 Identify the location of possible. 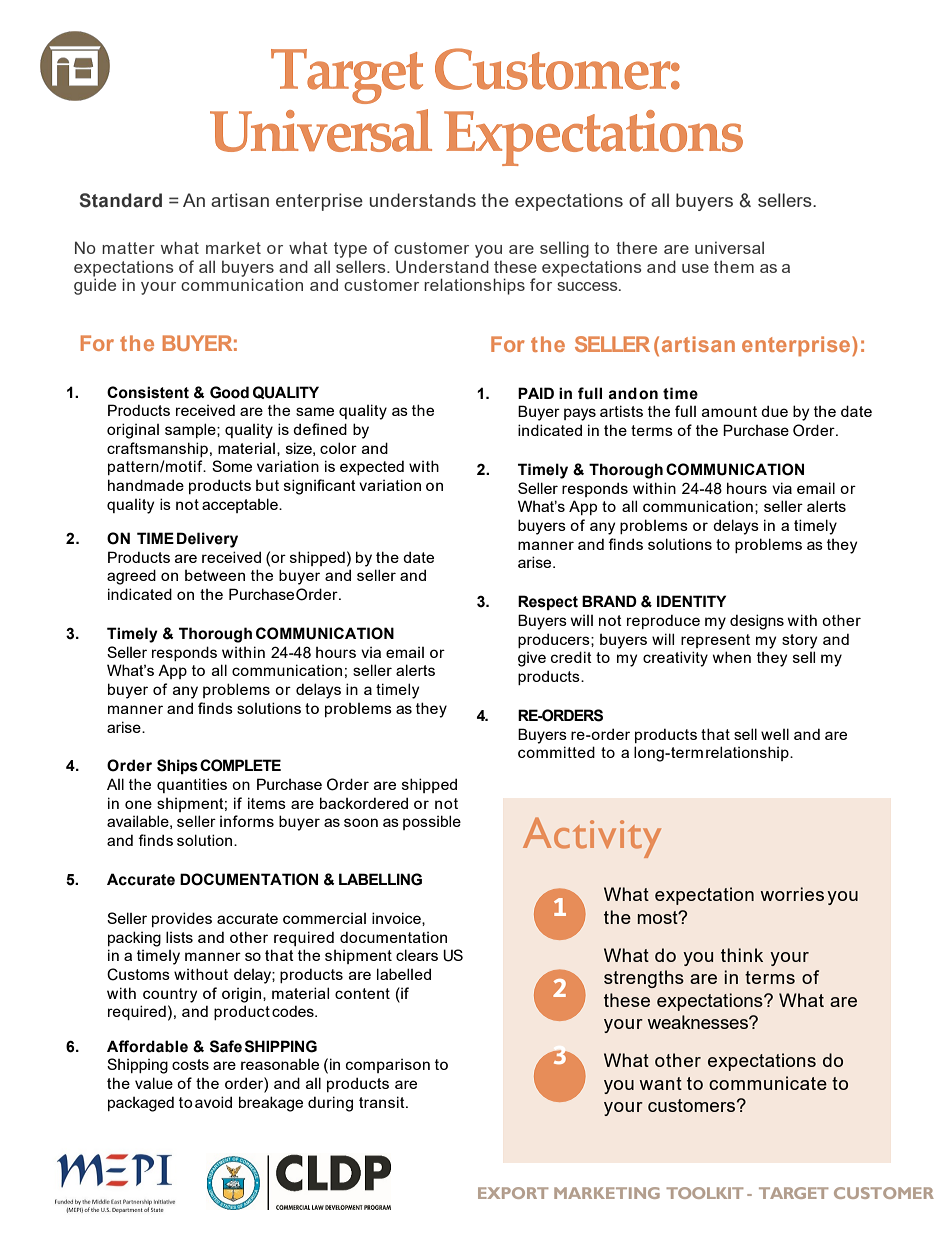
(432, 822).
